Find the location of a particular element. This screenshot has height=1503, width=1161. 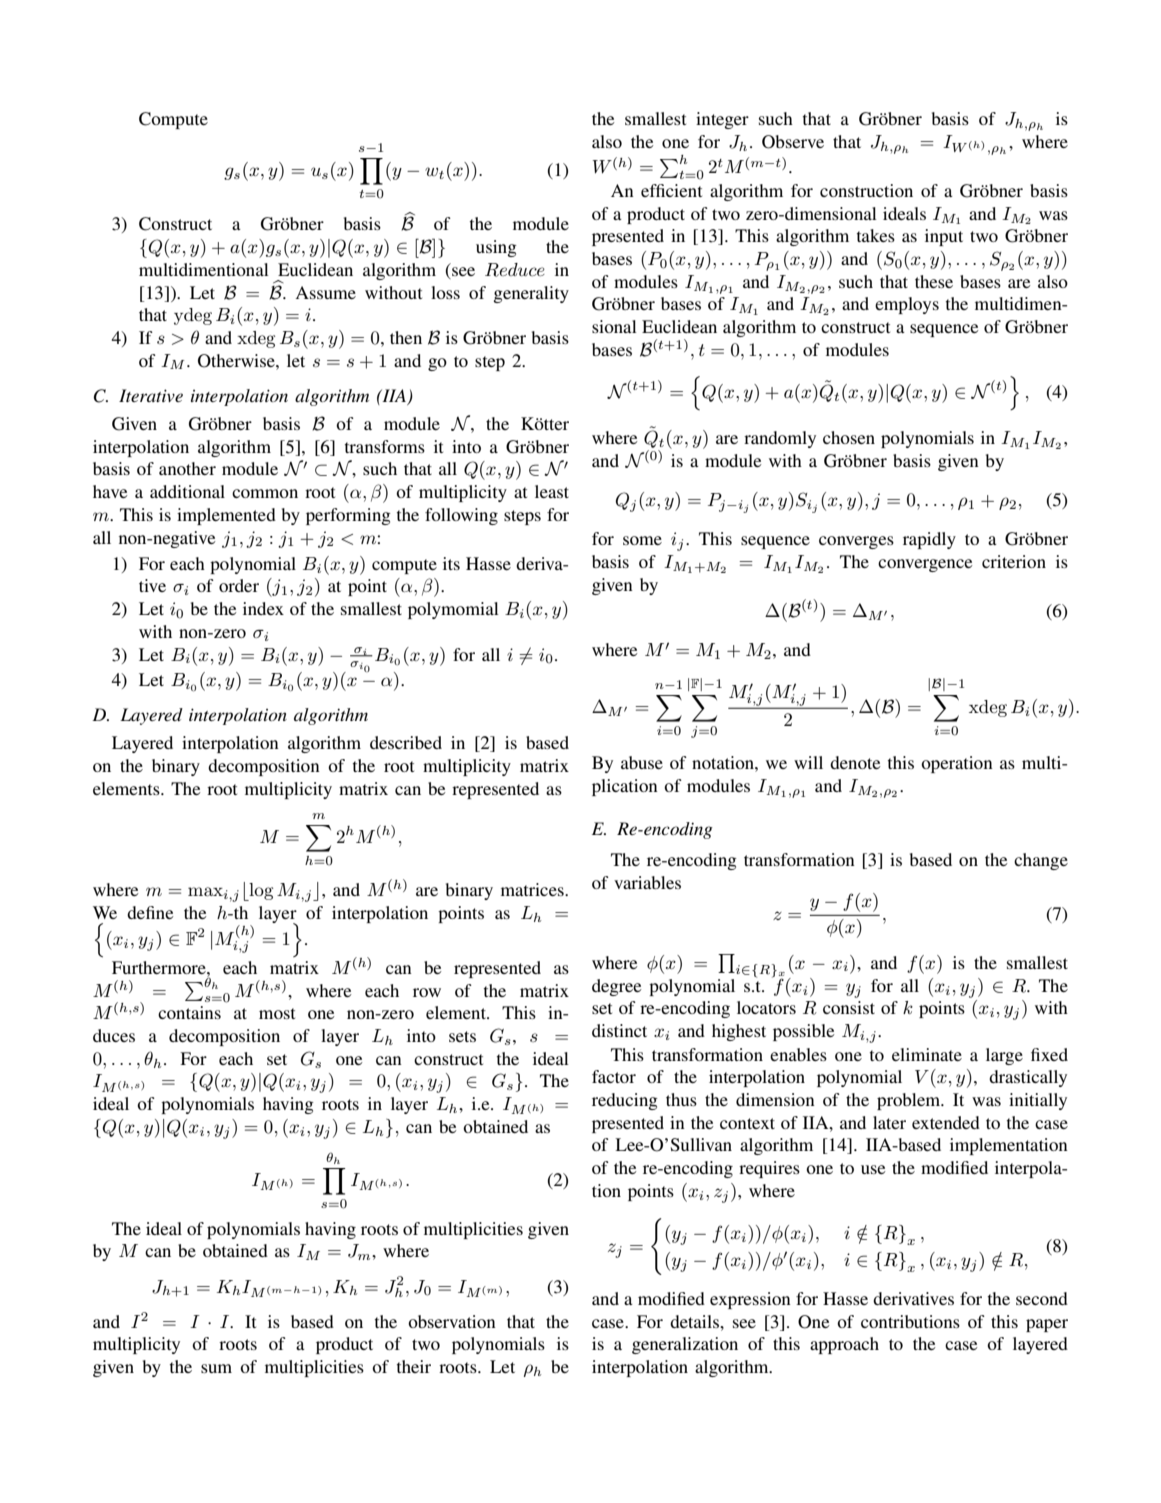

Assume is located at coordinates (326, 292).
